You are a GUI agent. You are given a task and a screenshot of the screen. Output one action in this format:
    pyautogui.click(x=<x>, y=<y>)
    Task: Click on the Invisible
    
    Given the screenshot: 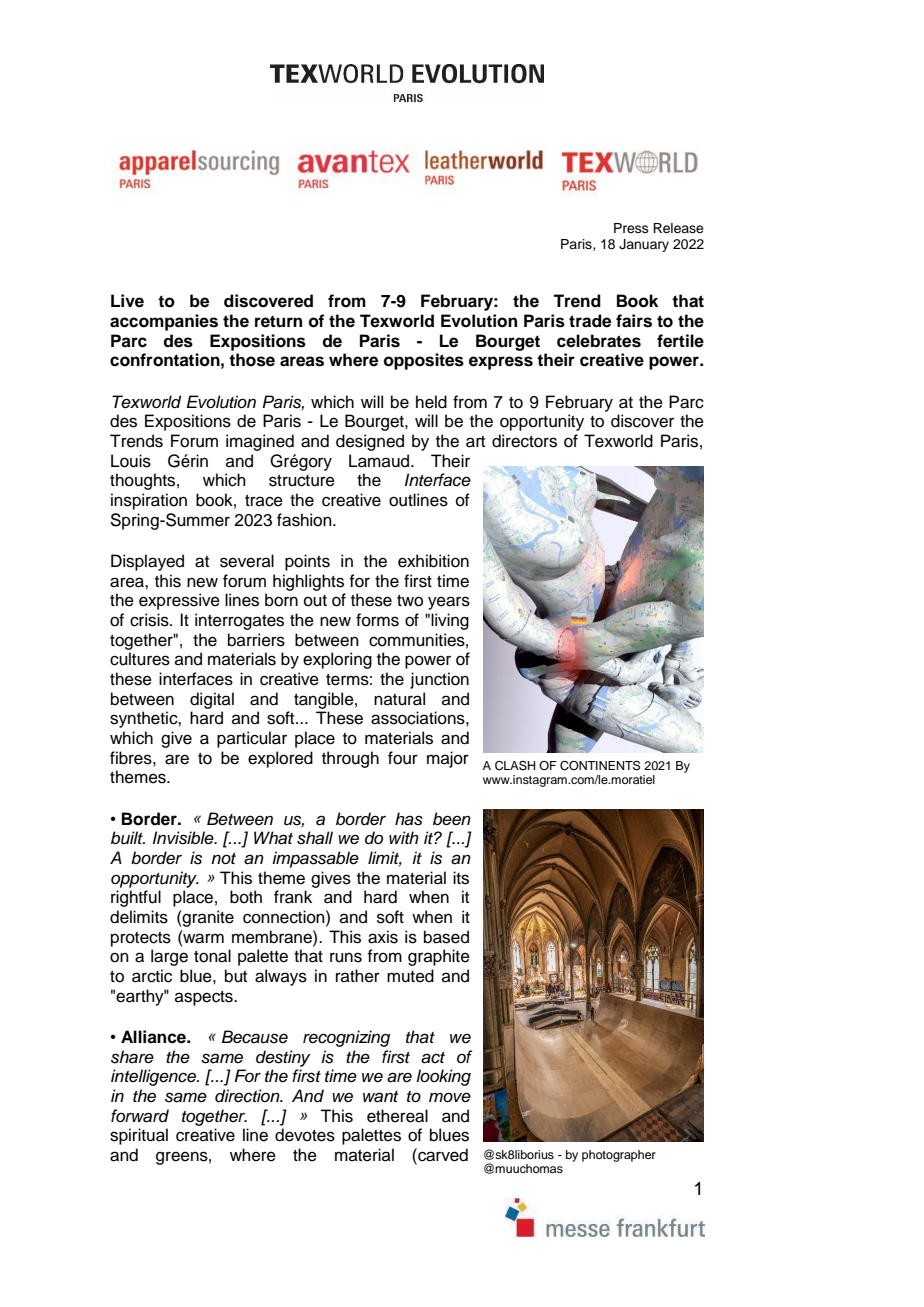 What is the action you would take?
    pyautogui.click(x=184, y=838)
